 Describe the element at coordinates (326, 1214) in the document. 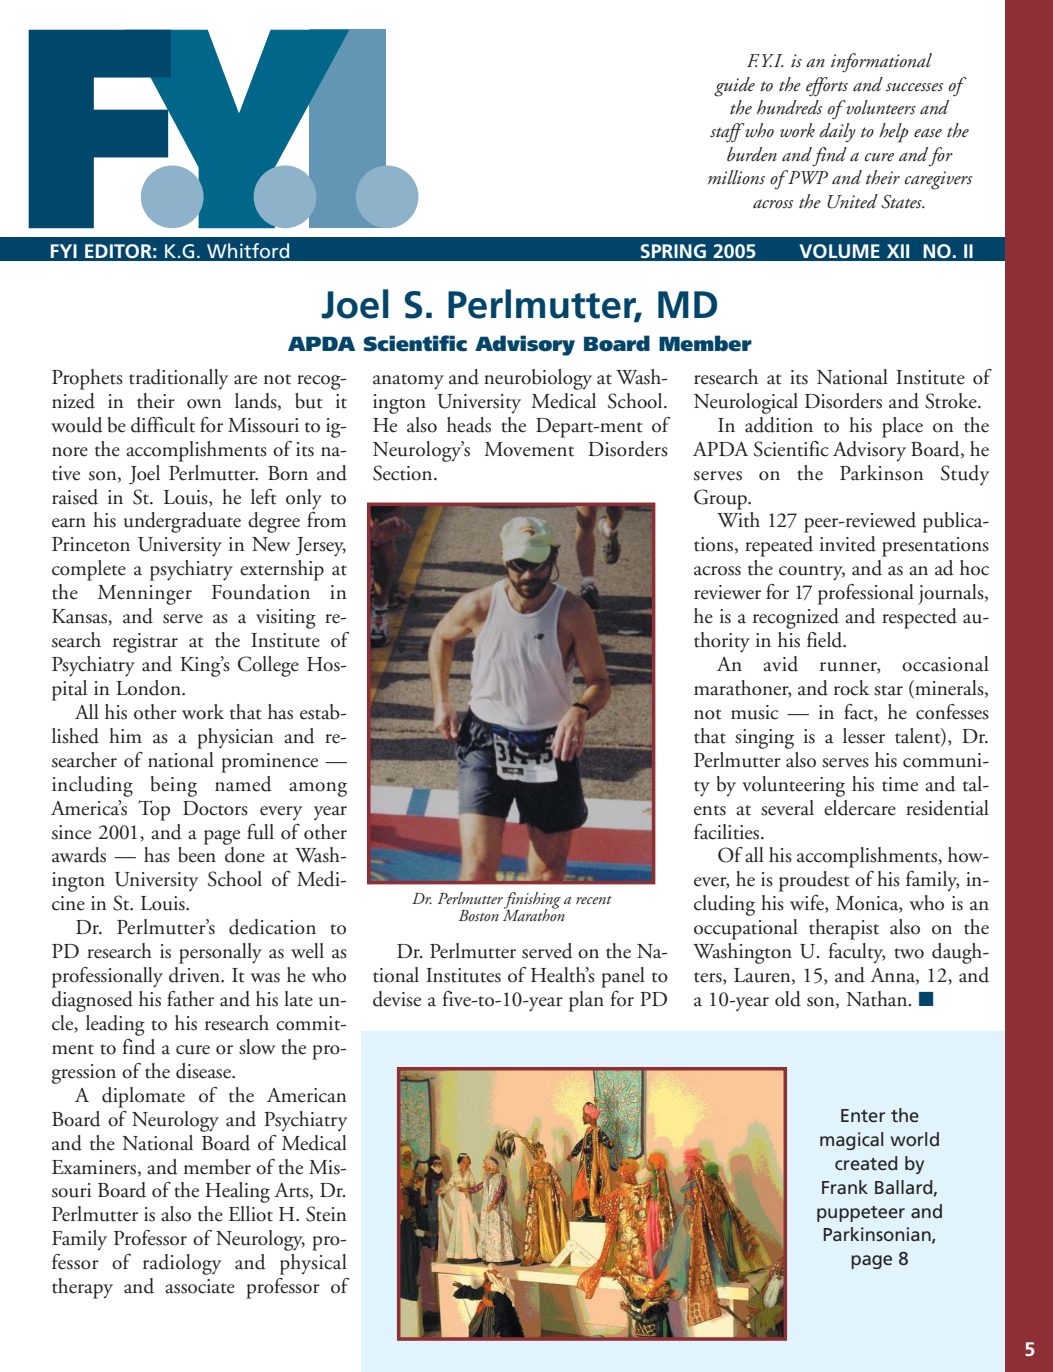

I see `Stein` at that location.
